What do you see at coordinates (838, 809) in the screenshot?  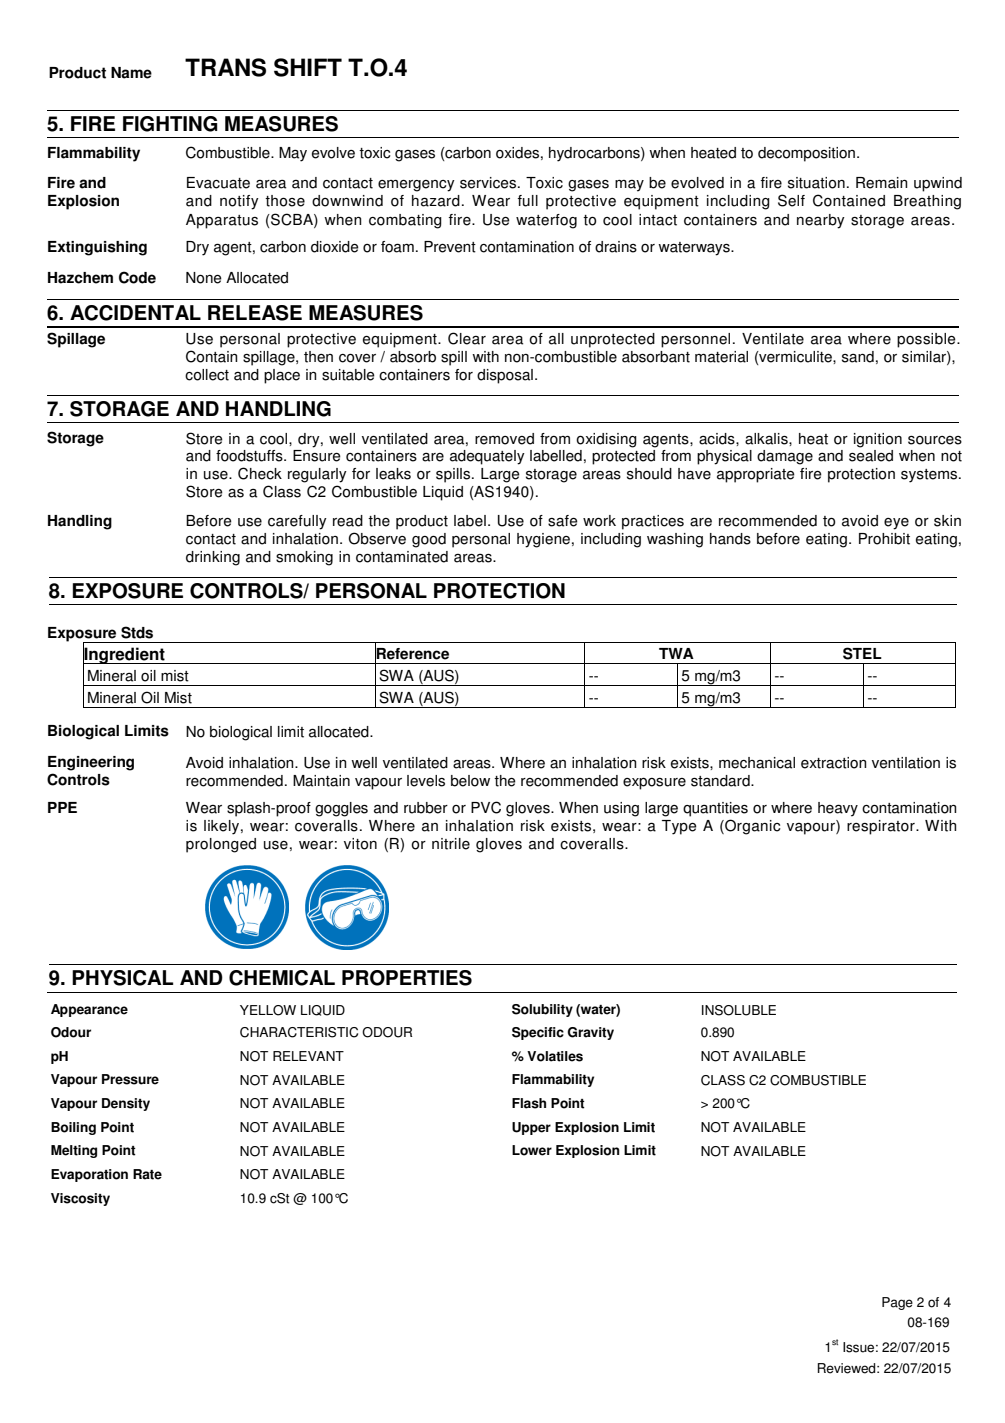 I see `heavy` at bounding box center [838, 809].
